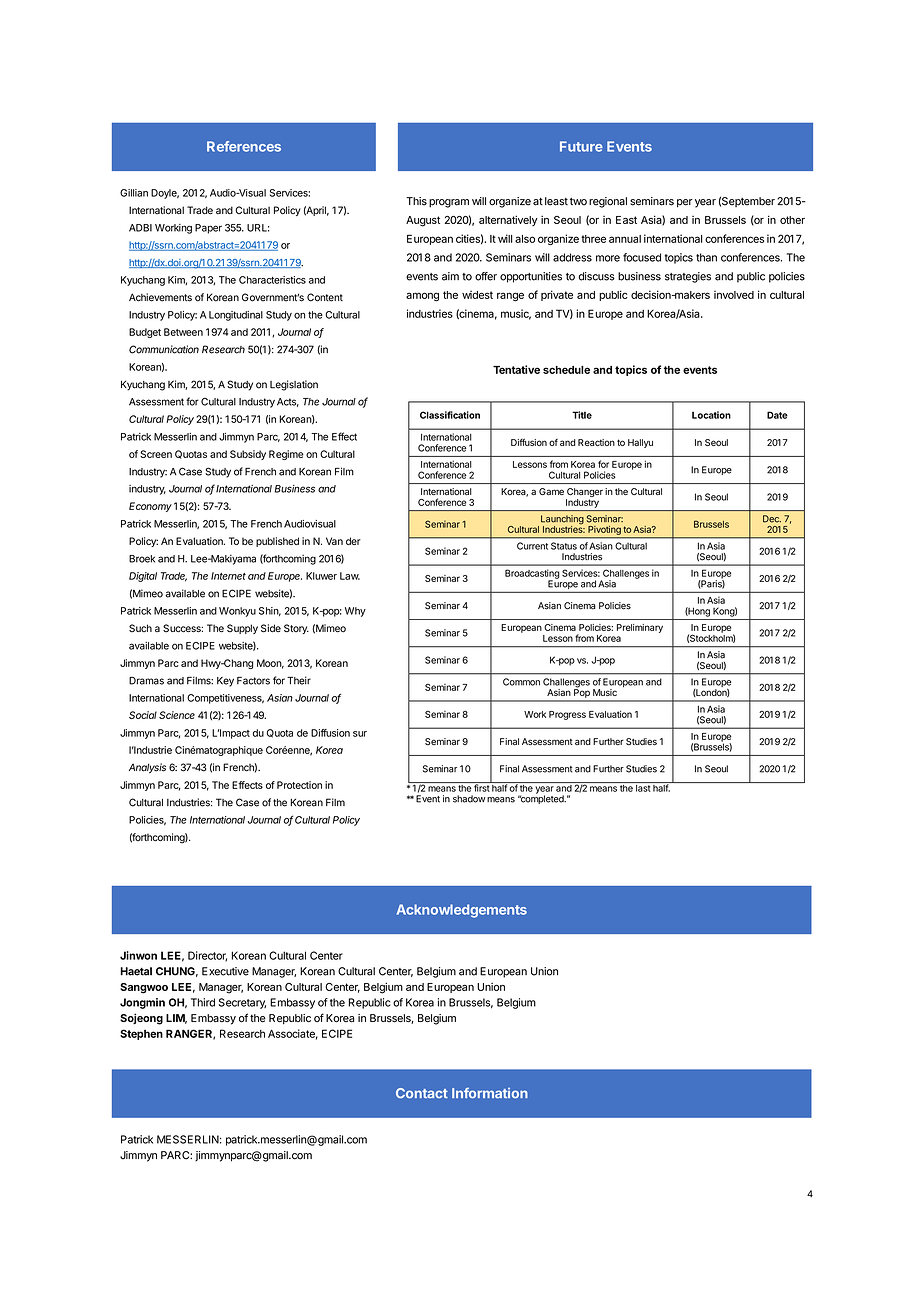 The width and height of the screenshot is (924, 1308). Describe the element at coordinates (422, 1093) in the screenshot. I see `Contact` at that location.
